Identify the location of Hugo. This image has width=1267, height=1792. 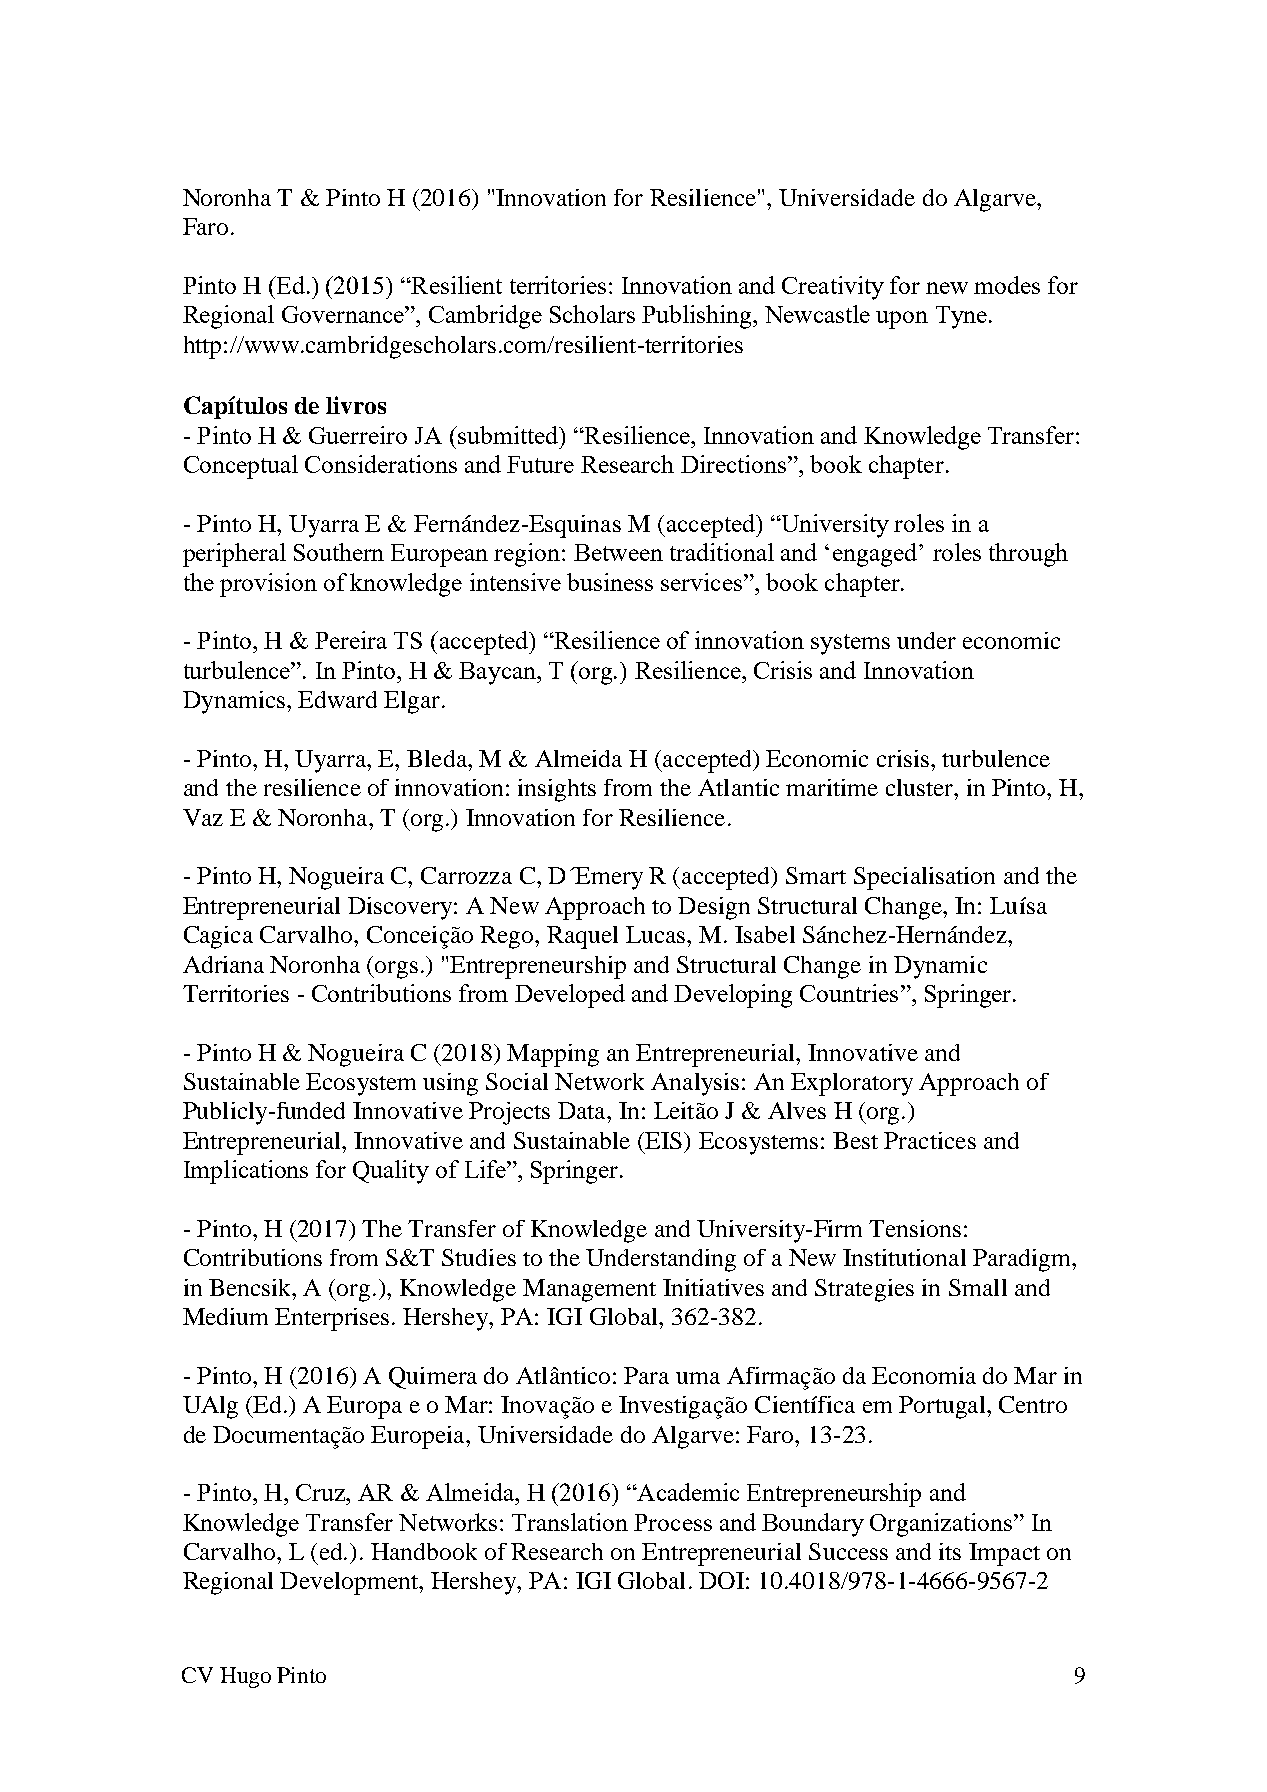
(245, 1677).
